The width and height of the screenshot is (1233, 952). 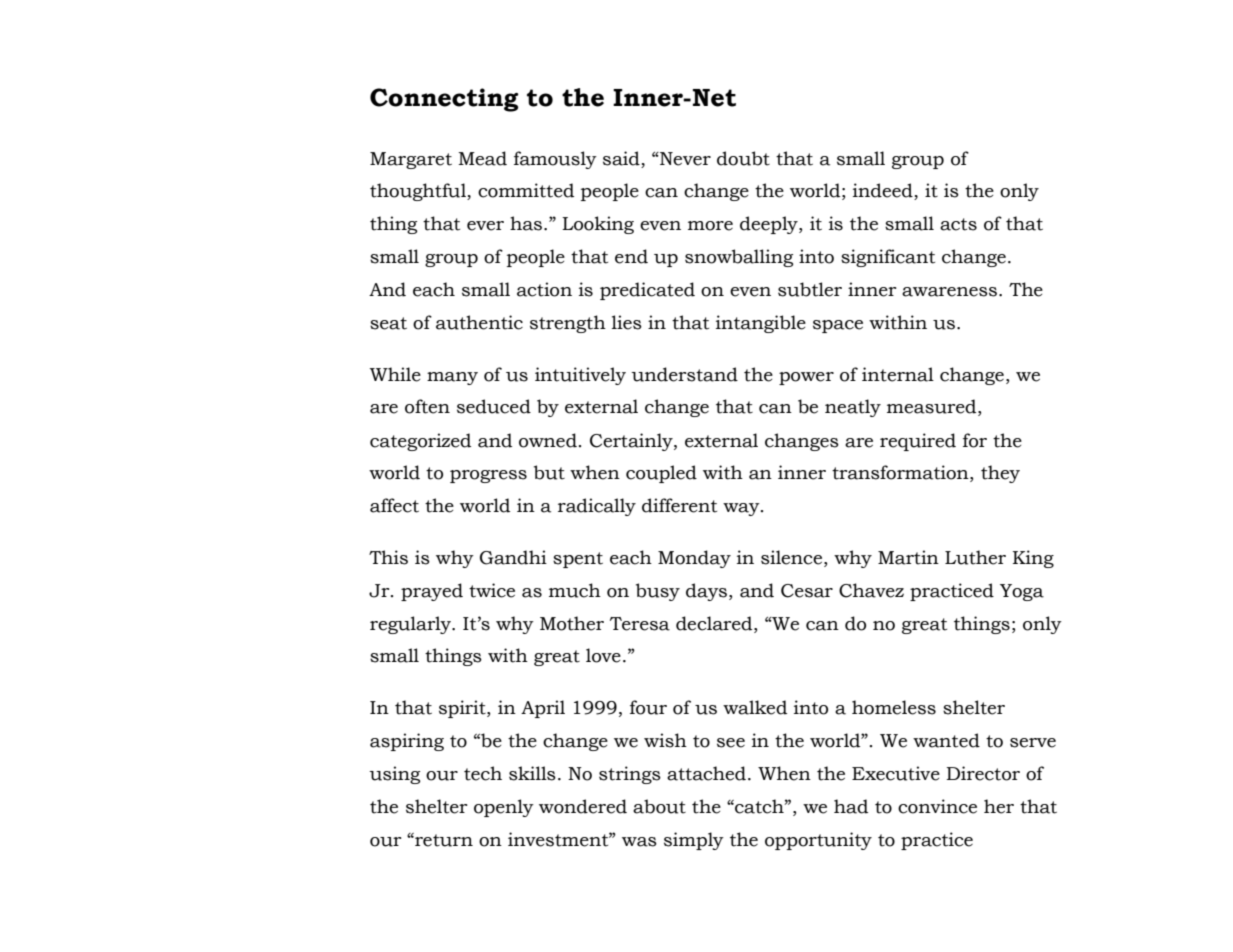 What do you see at coordinates (504, 808) in the screenshot?
I see `openly` at bounding box center [504, 808].
